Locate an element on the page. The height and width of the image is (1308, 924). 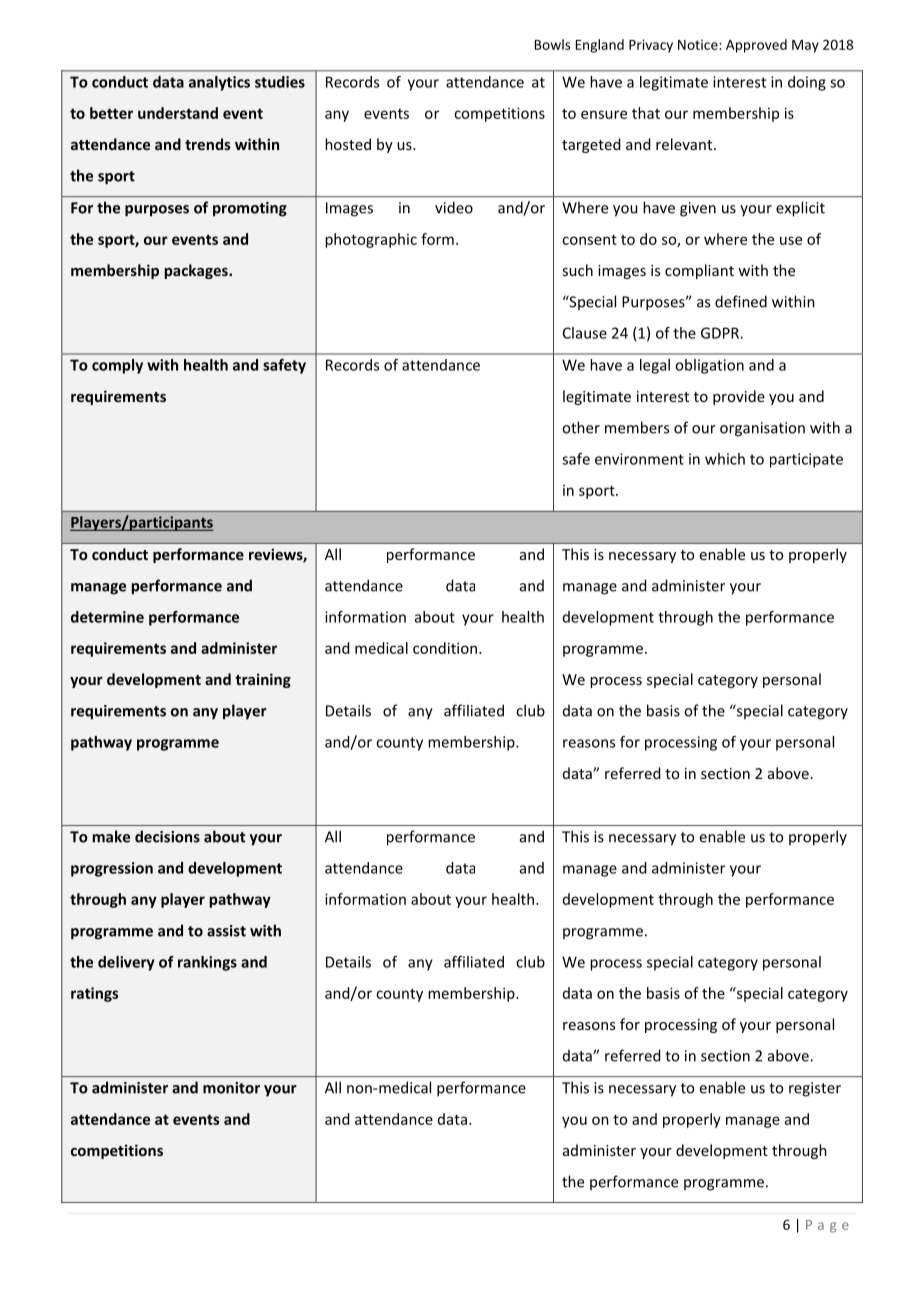
monitor is located at coordinates (231, 1088).
